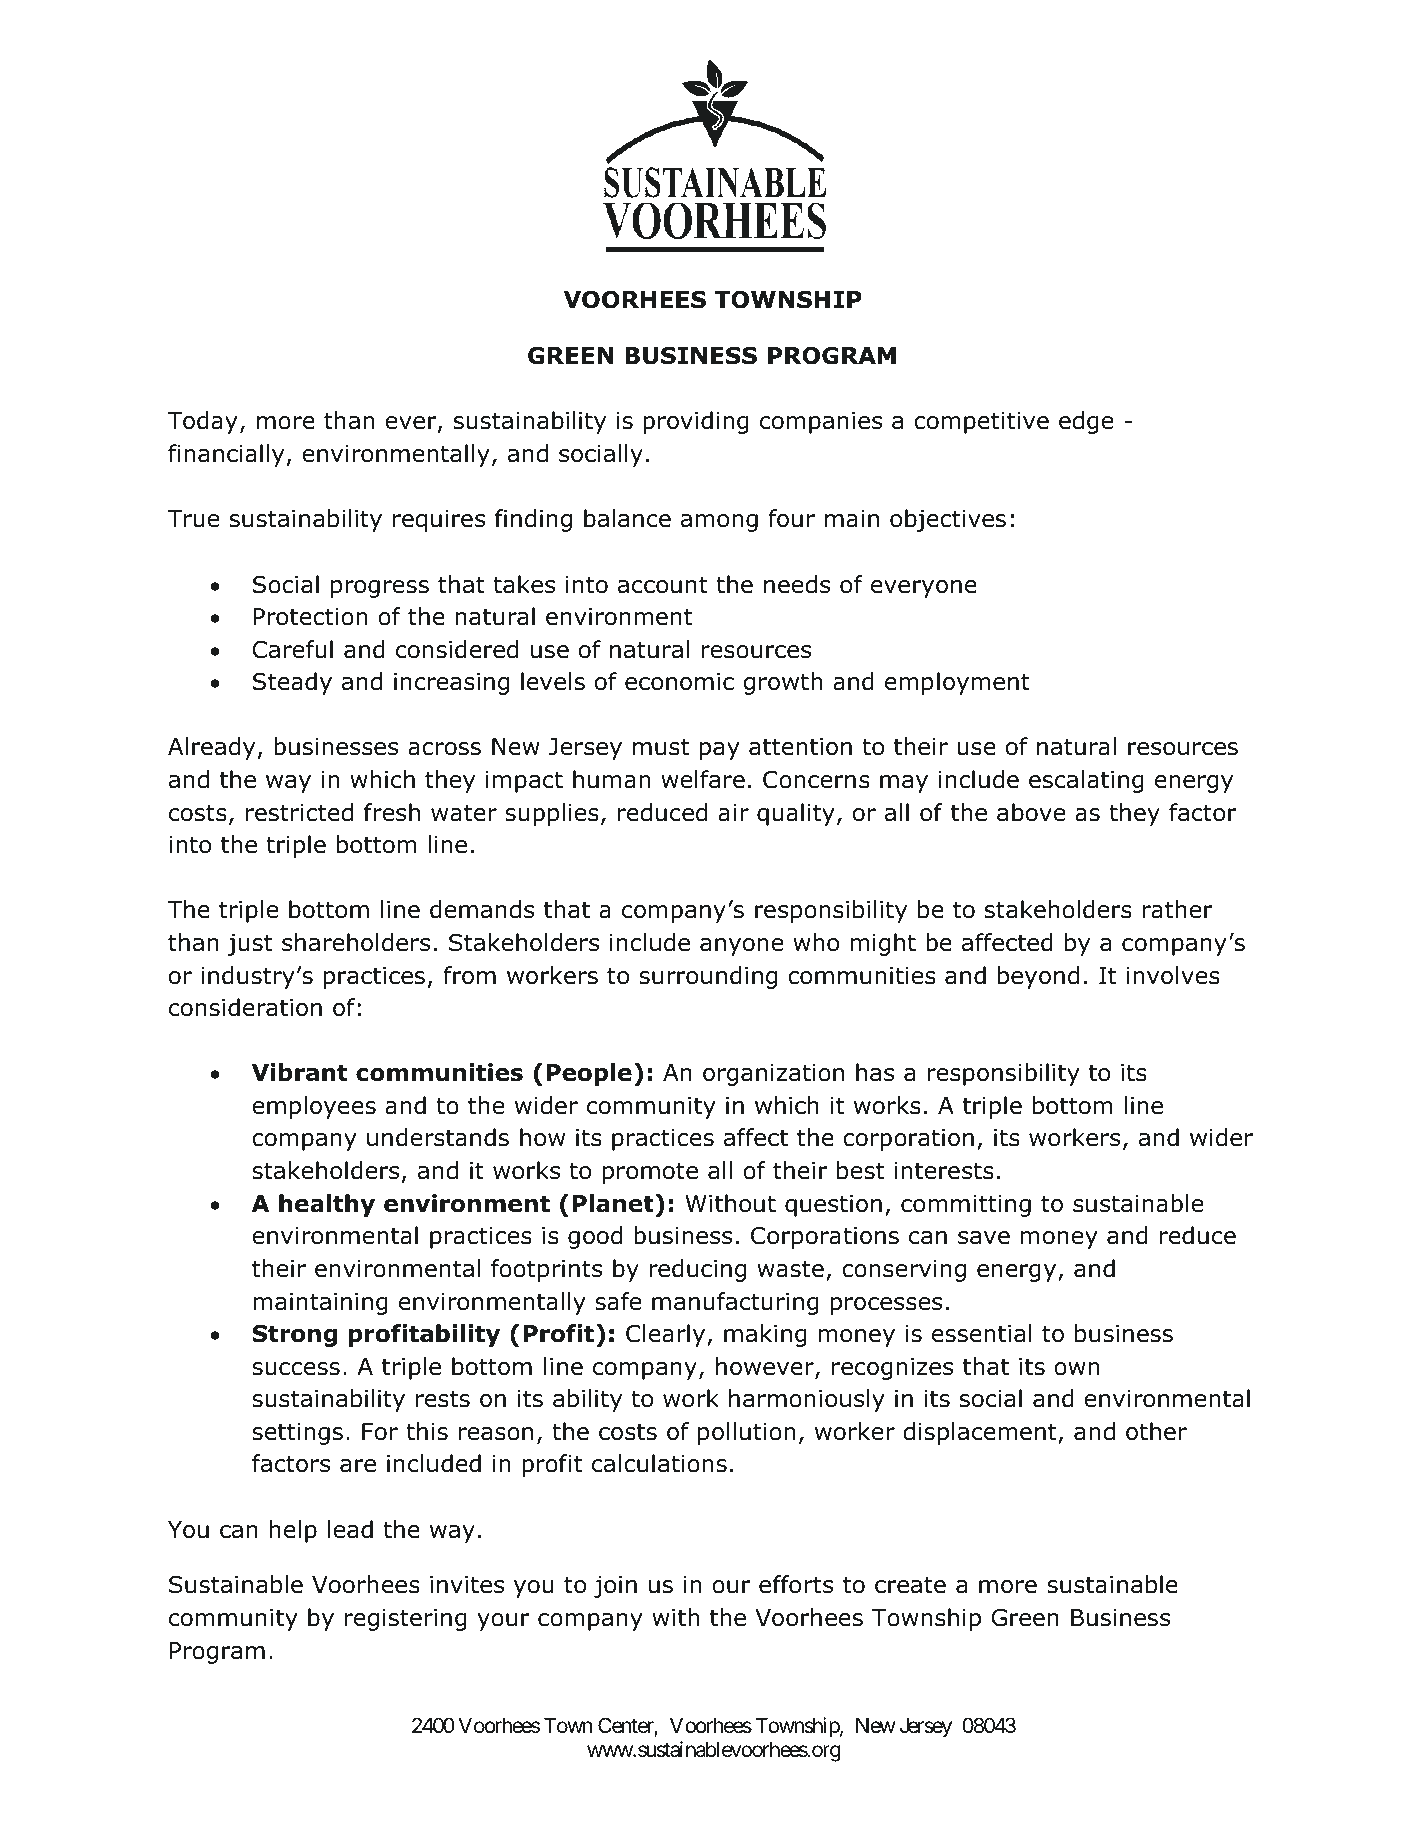  What do you see at coordinates (910, 1585) in the image?
I see `create` at bounding box center [910, 1585].
